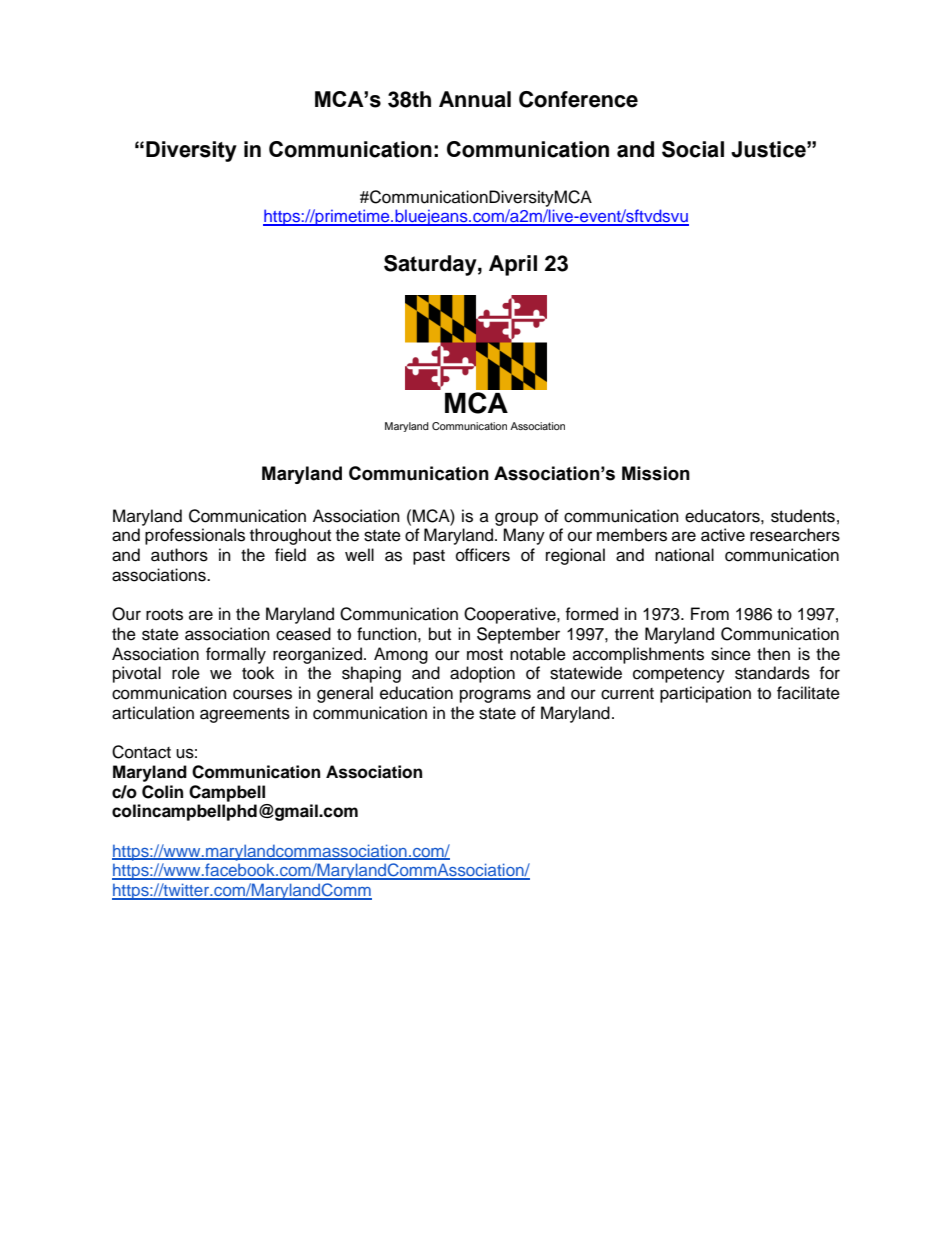  Describe the element at coordinates (656, 473) in the screenshot. I see `Mission` at that location.
